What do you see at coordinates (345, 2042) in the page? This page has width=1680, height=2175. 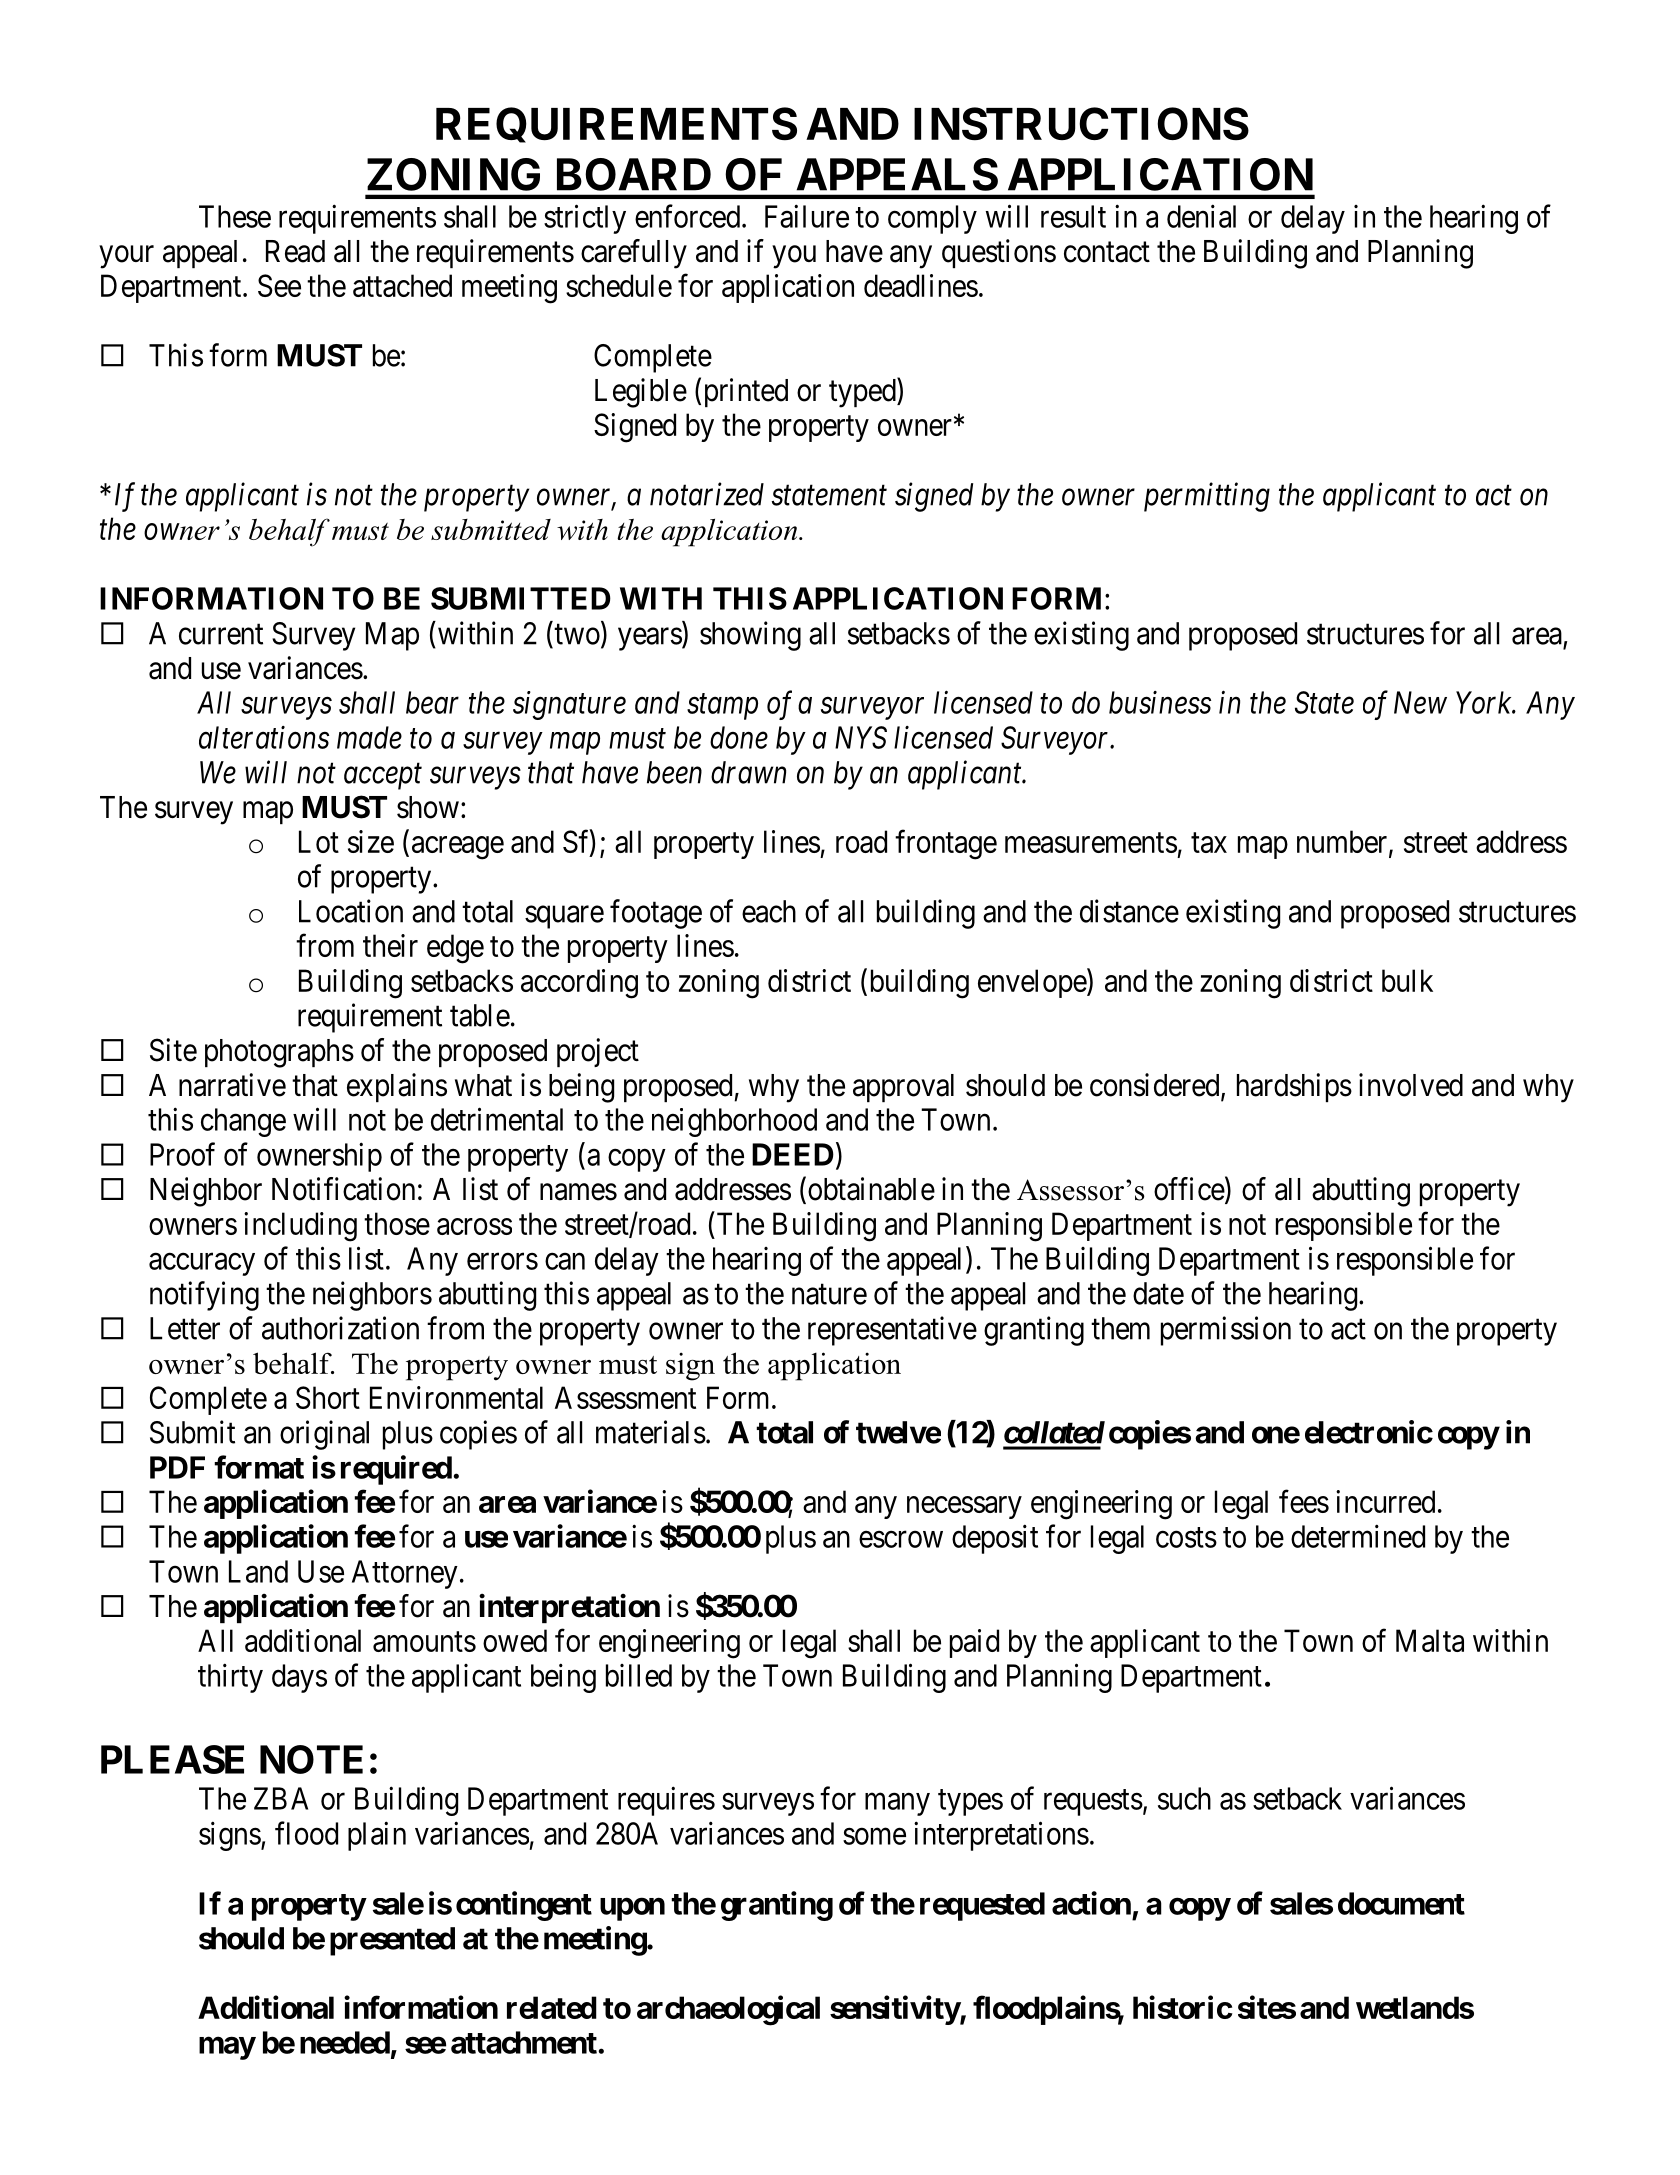 I see `needed` at bounding box center [345, 2042].
